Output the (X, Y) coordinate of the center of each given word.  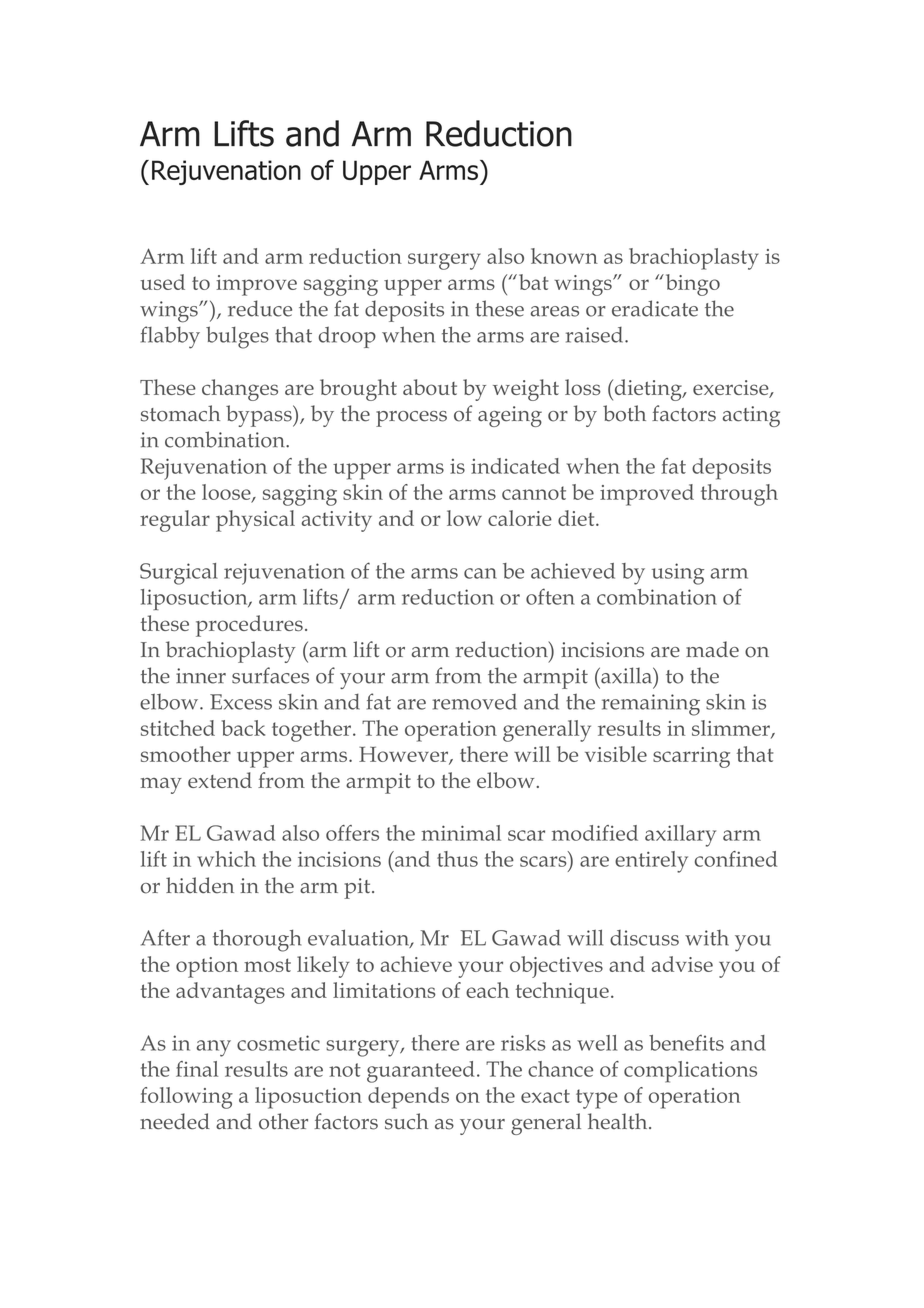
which (226, 859)
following (186, 1098)
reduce (260, 308)
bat (532, 282)
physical (255, 521)
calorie (520, 518)
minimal (461, 833)
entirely (651, 862)
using (678, 574)
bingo (691, 285)
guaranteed (421, 1072)
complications (690, 1072)
